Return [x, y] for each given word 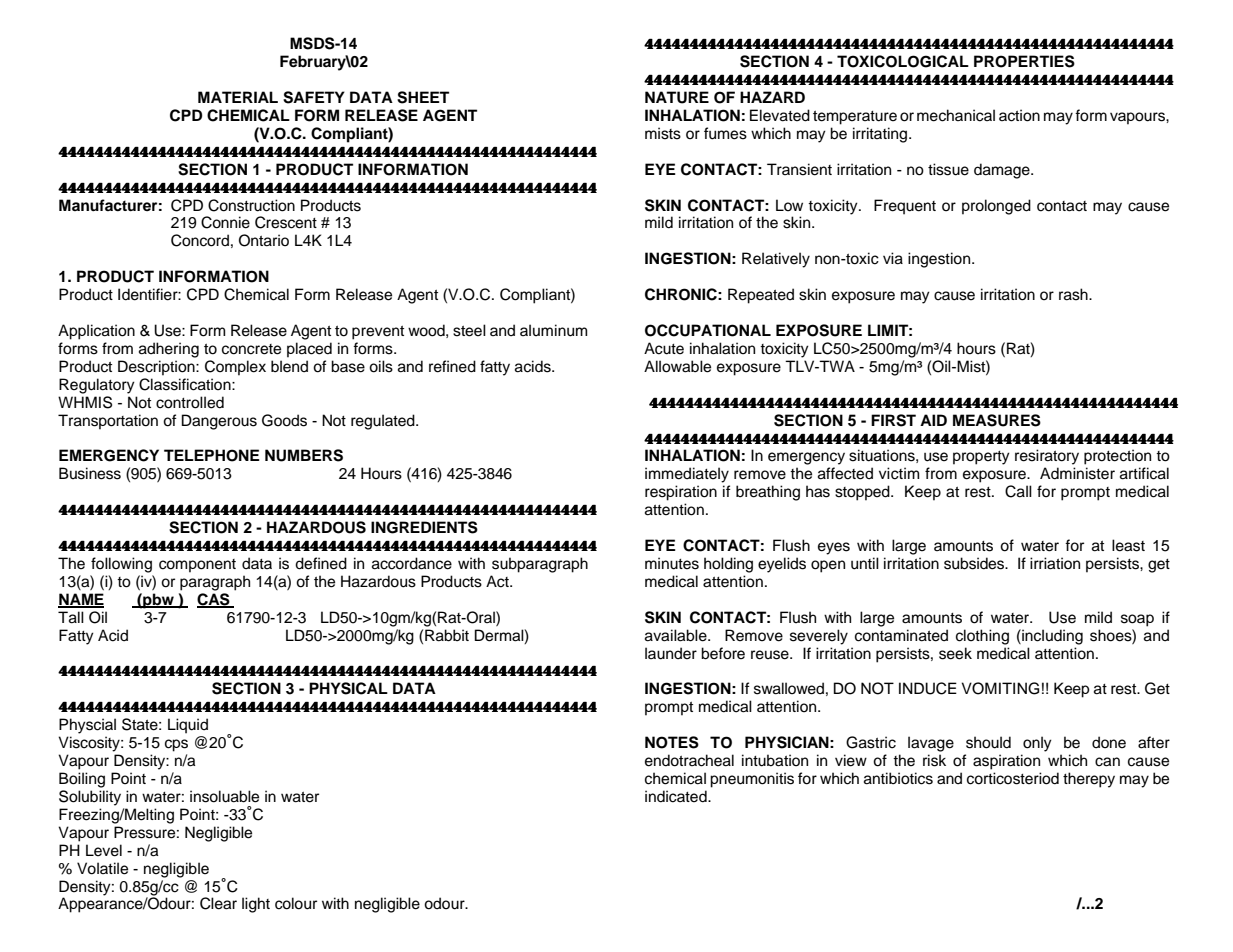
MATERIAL [238, 97]
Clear [218, 903]
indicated [677, 796]
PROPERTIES [1024, 61]
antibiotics [898, 778]
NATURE [677, 97]
